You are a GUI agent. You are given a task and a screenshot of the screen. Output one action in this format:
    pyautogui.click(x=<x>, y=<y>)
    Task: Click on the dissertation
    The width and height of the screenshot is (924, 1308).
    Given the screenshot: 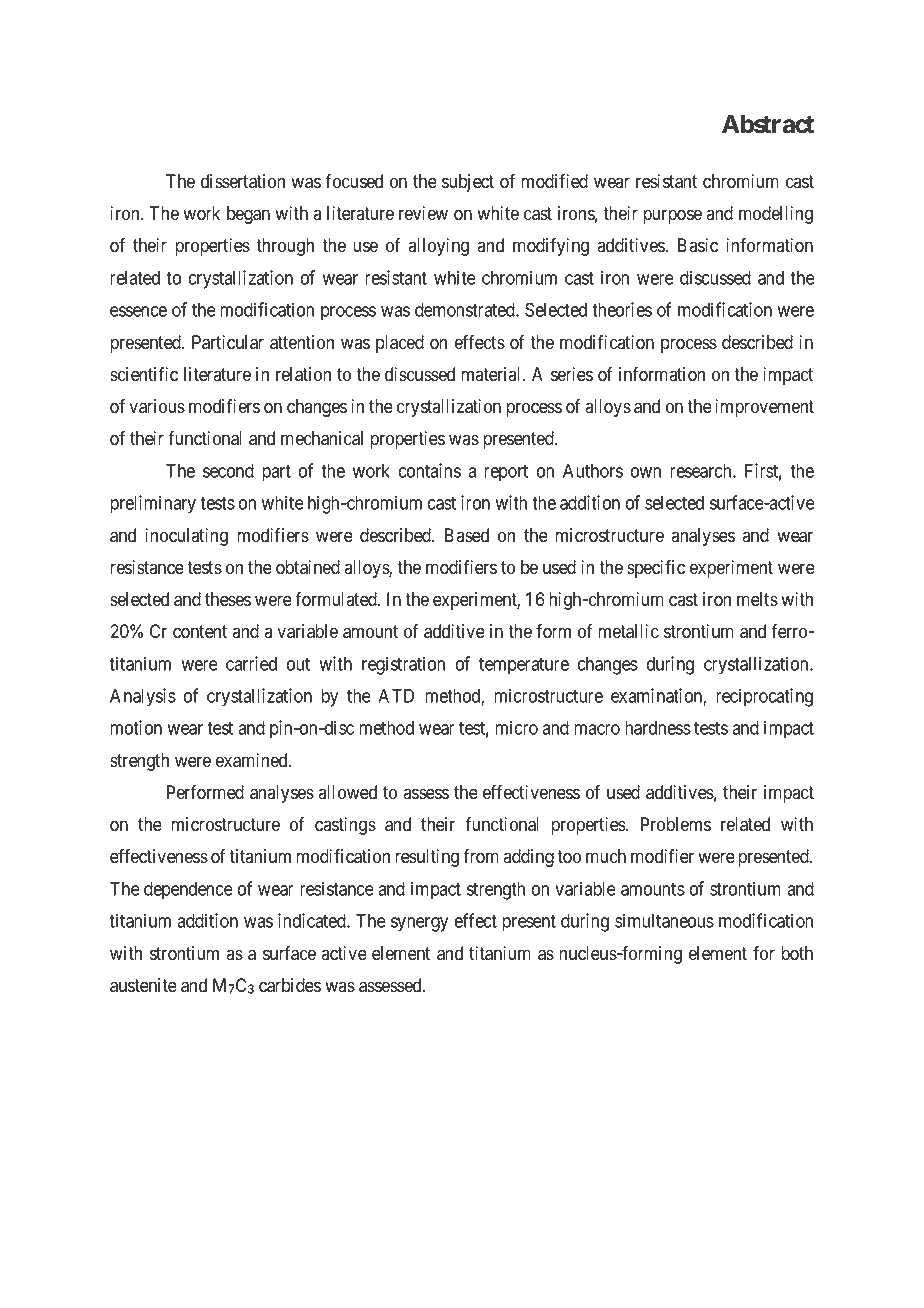 What is the action you would take?
    pyautogui.click(x=243, y=181)
